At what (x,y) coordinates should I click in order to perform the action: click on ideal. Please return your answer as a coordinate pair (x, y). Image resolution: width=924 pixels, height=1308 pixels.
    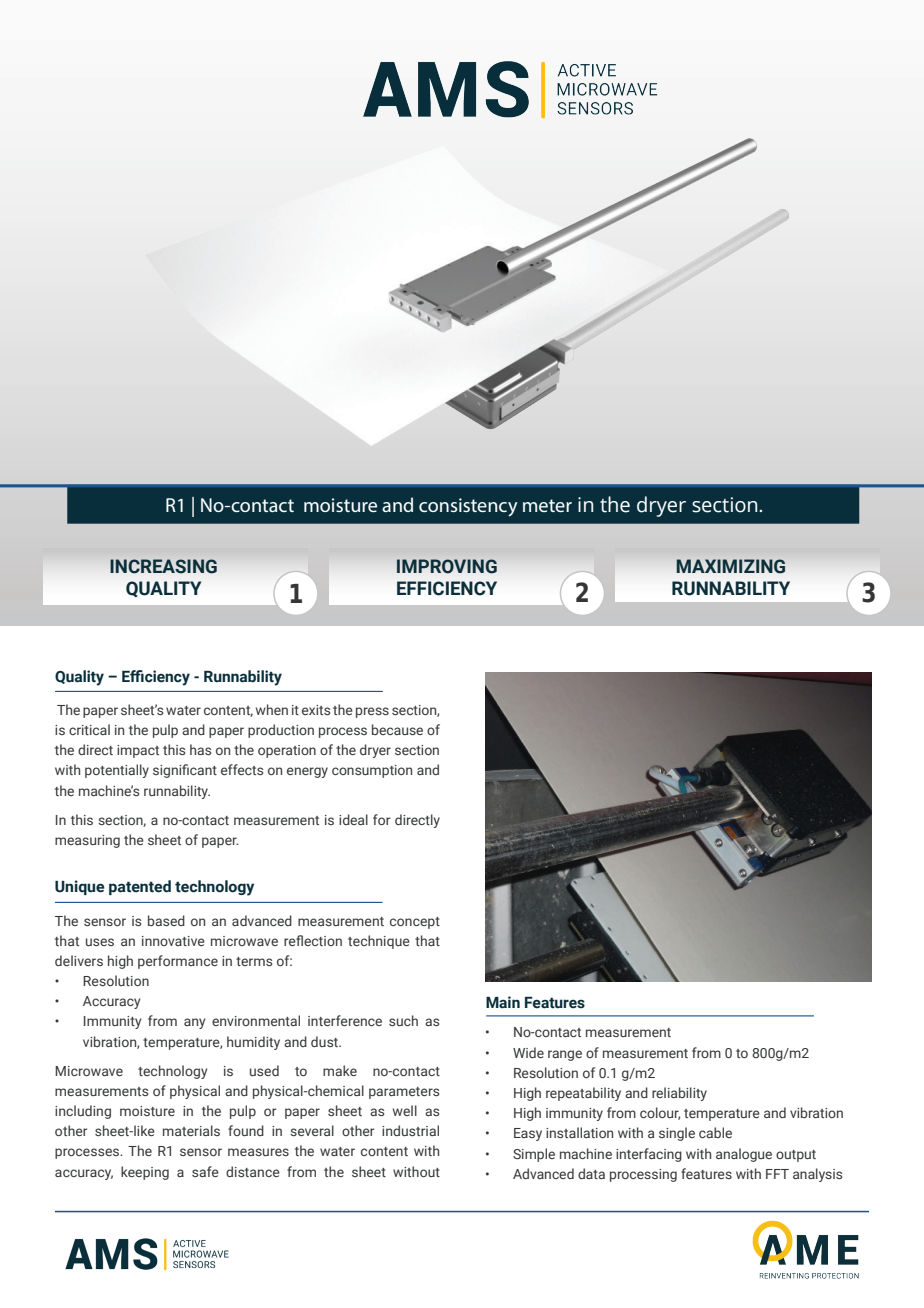
    Looking at the image, I should click on (353, 819).
